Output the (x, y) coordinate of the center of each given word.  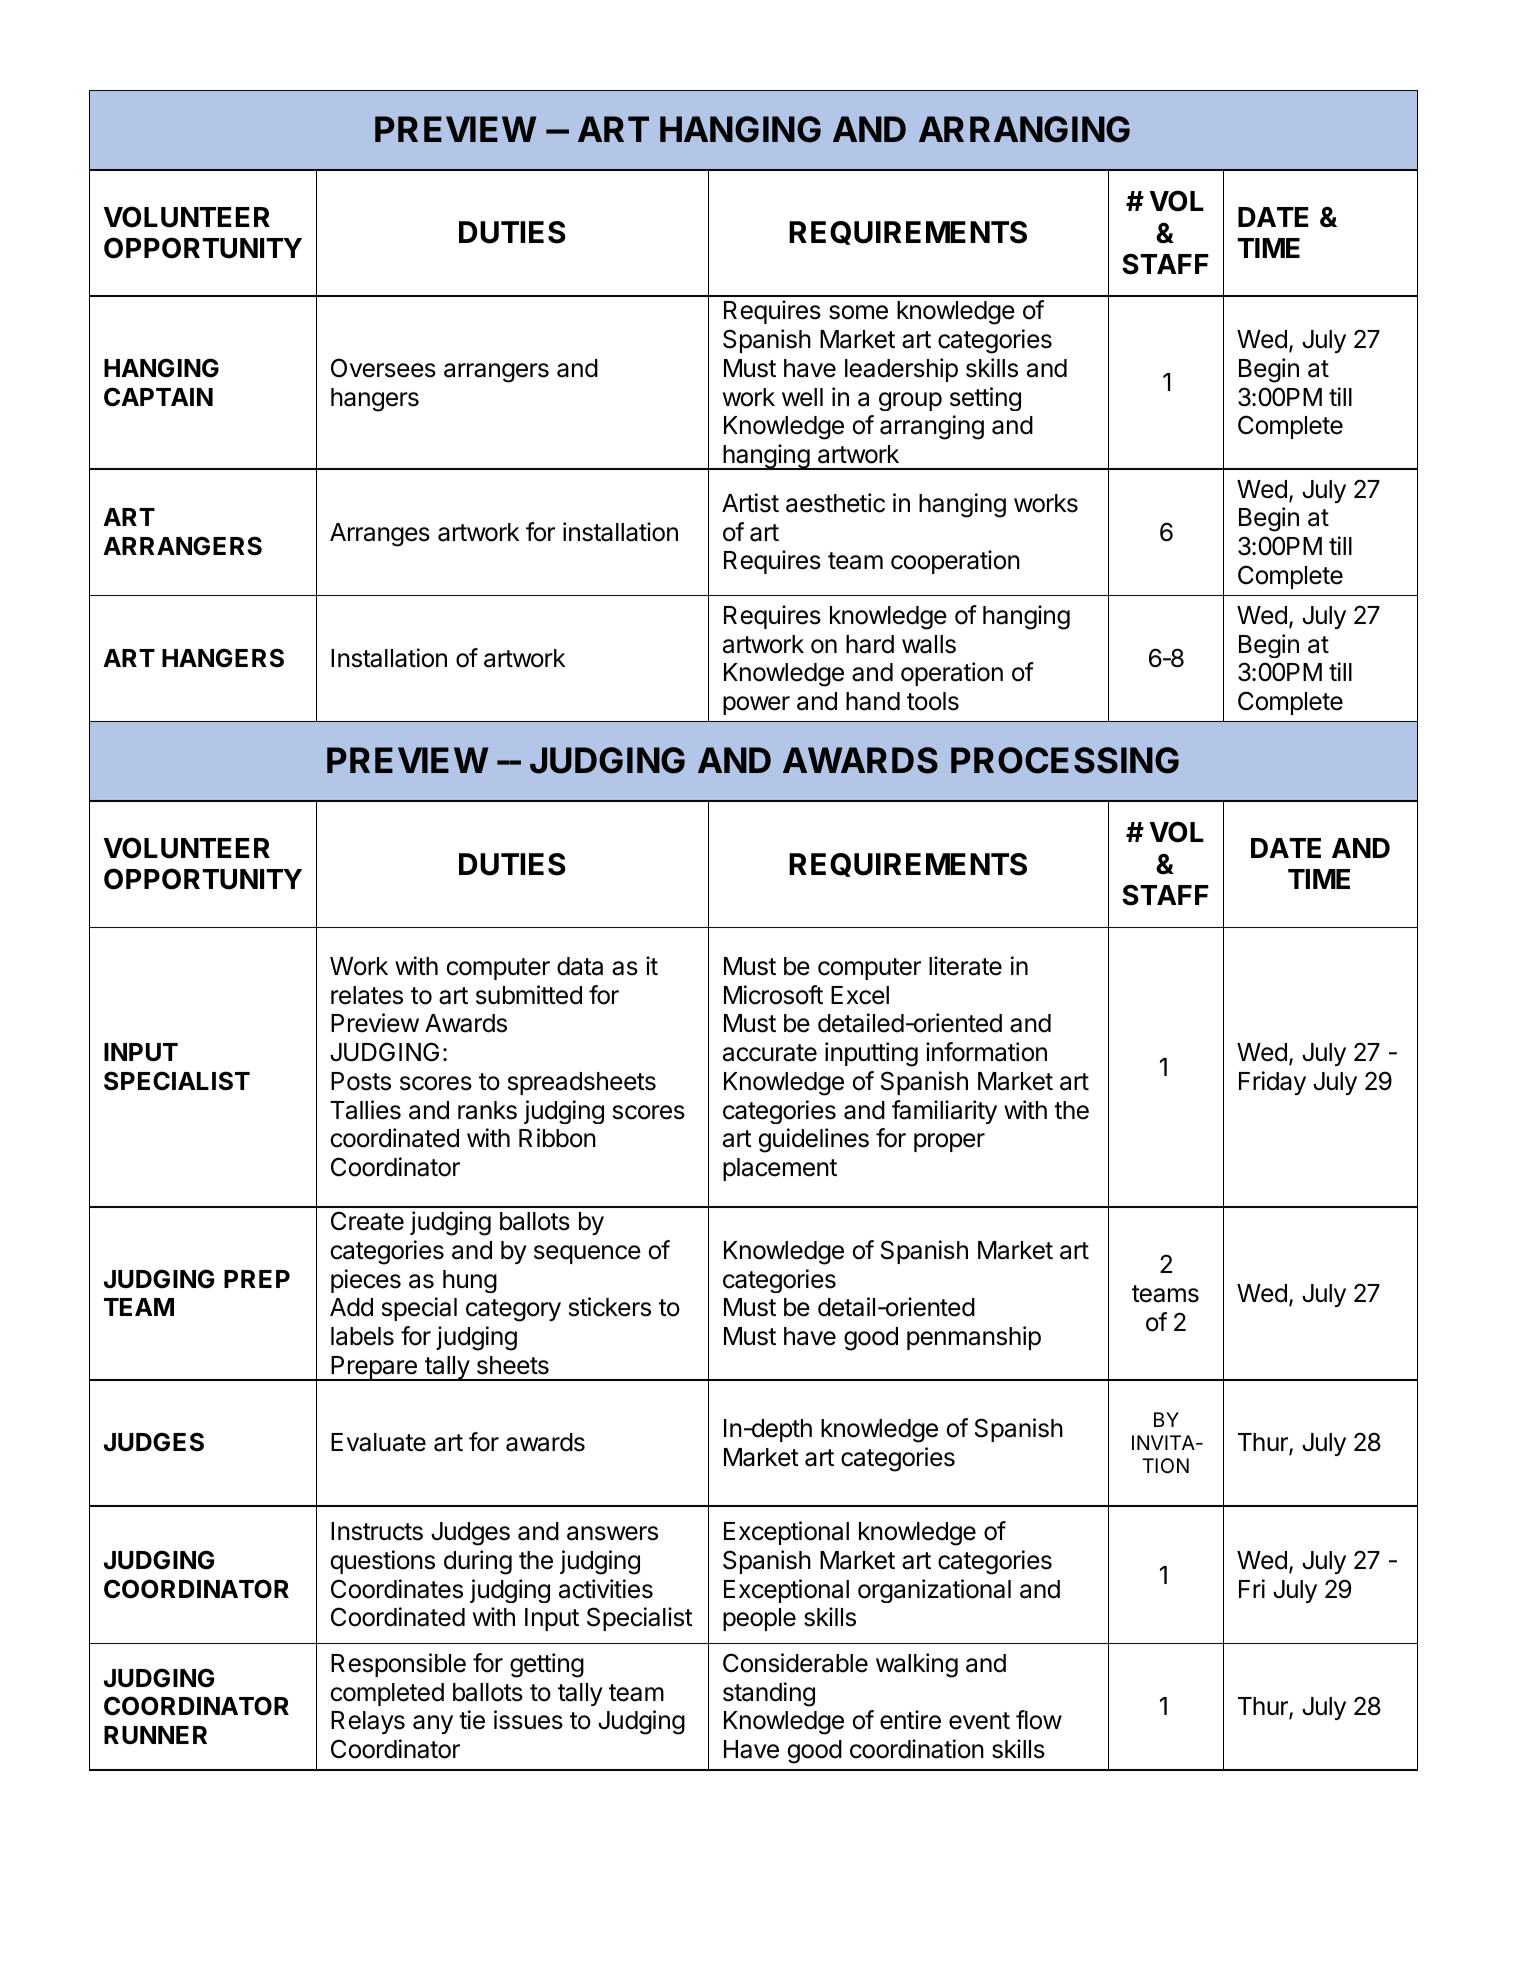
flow (1039, 1720)
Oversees (383, 368)
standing (769, 1694)
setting (985, 399)
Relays (368, 1722)
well (802, 397)
